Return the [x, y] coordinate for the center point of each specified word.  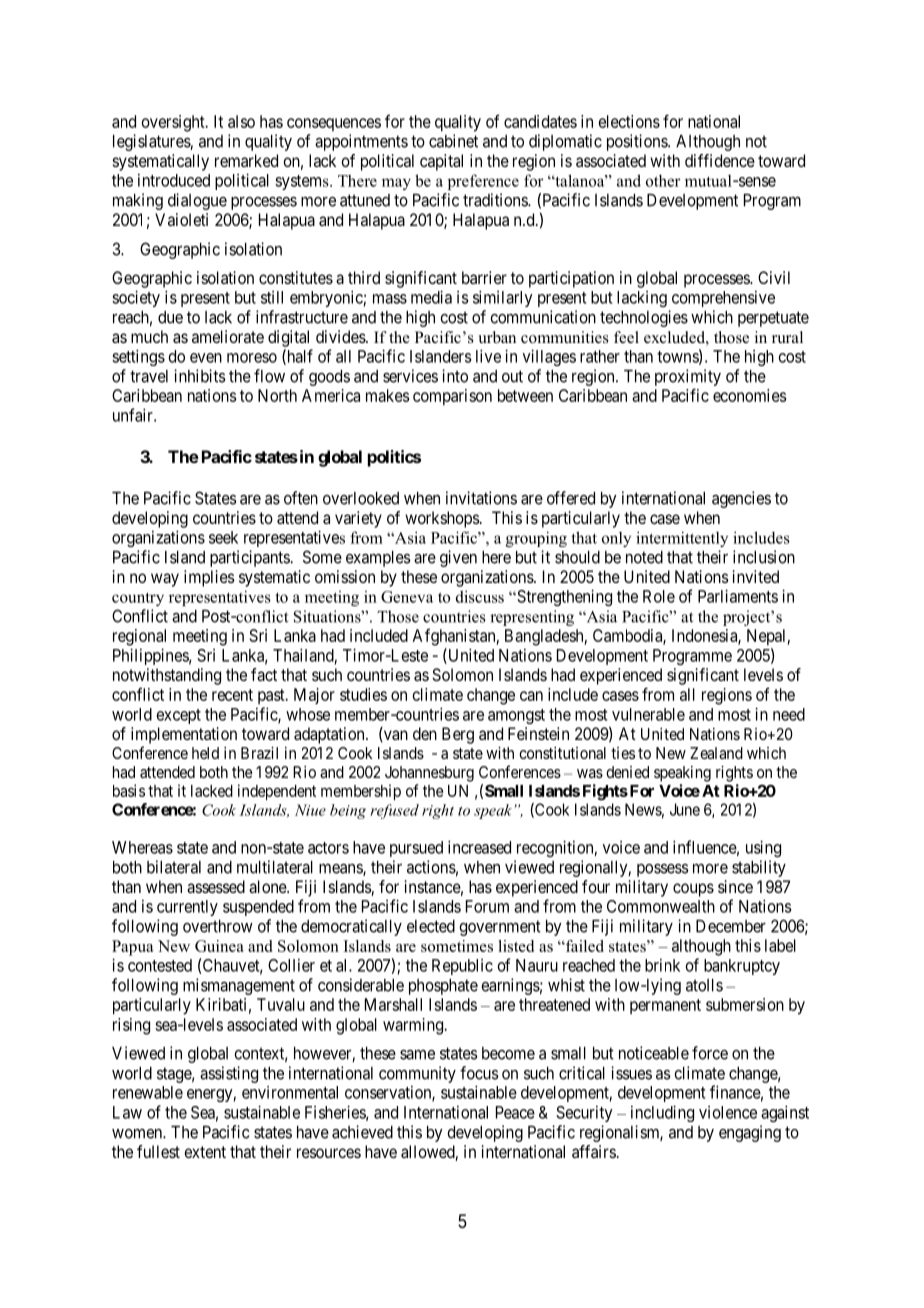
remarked [246, 160]
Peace [515, 1112]
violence [728, 1112]
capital [441, 162]
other [663, 180]
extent [205, 1152]
